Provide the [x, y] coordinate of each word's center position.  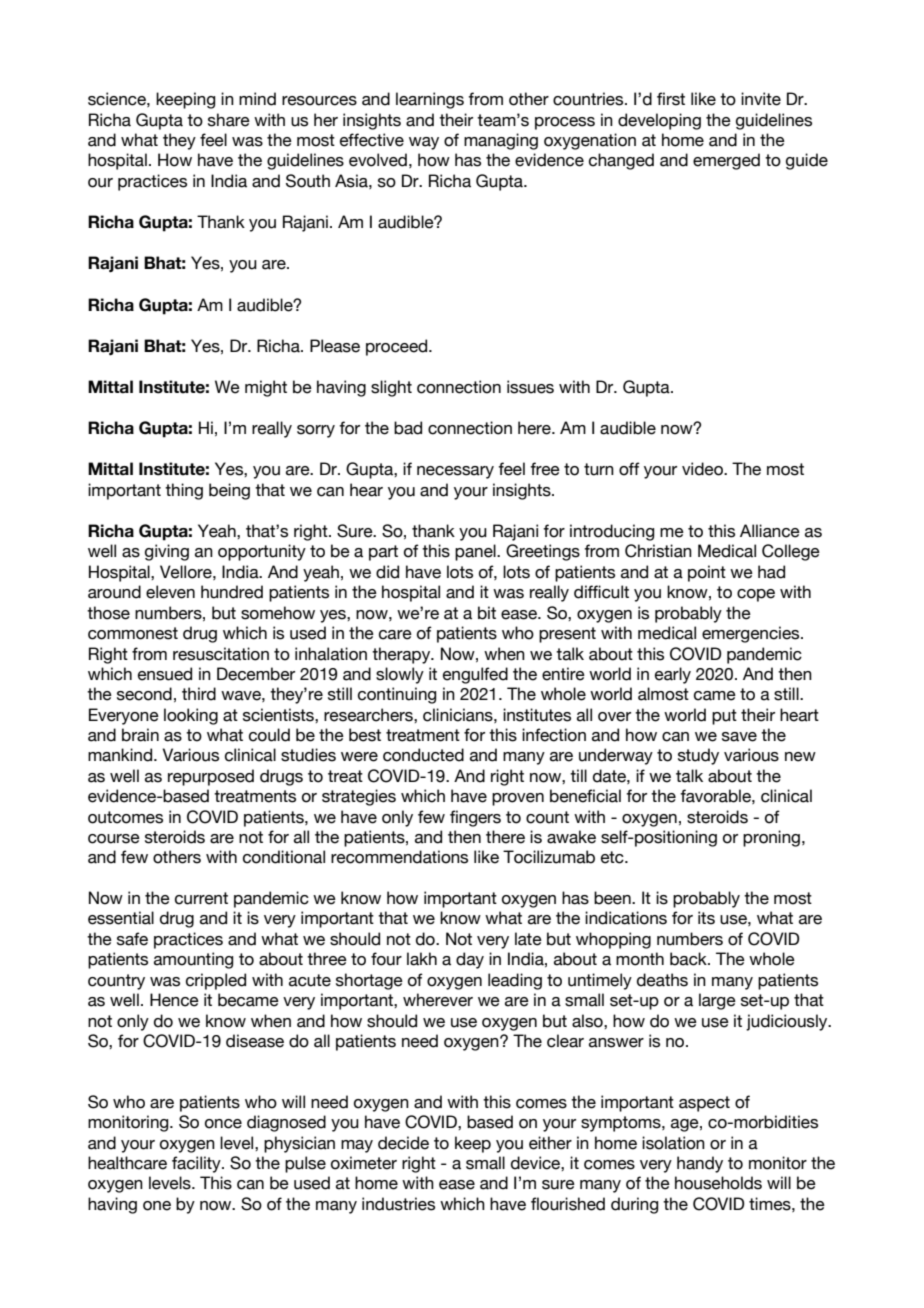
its [706, 918]
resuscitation [221, 654]
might [266, 388]
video [703, 469]
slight [391, 388]
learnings [430, 100]
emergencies [752, 634]
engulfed [475, 675]
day [470, 960]
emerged [726, 161]
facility [197, 1164]
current [201, 898]
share [229, 120]
